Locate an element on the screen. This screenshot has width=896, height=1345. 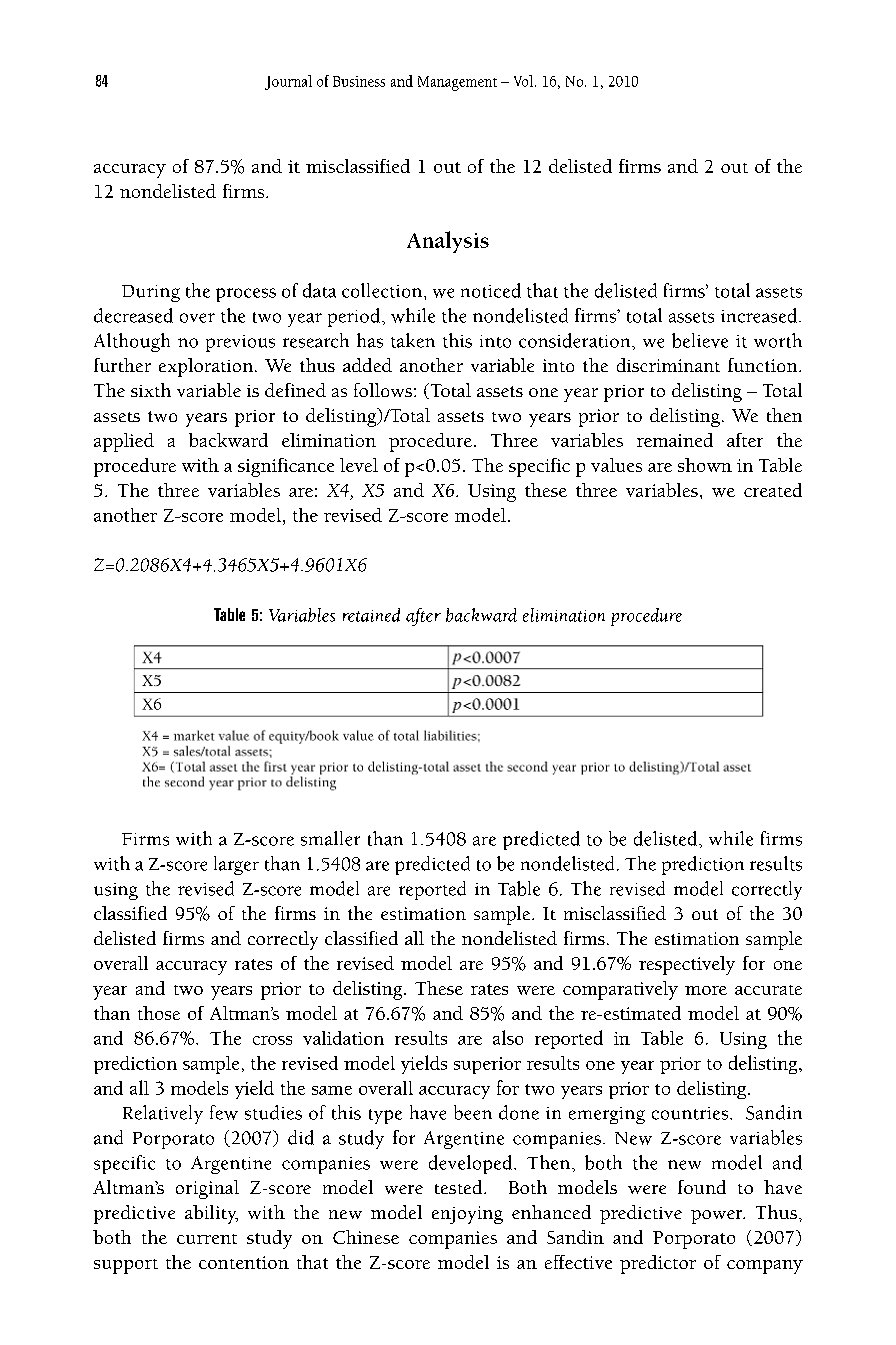
also is located at coordinates (508, 1037).
